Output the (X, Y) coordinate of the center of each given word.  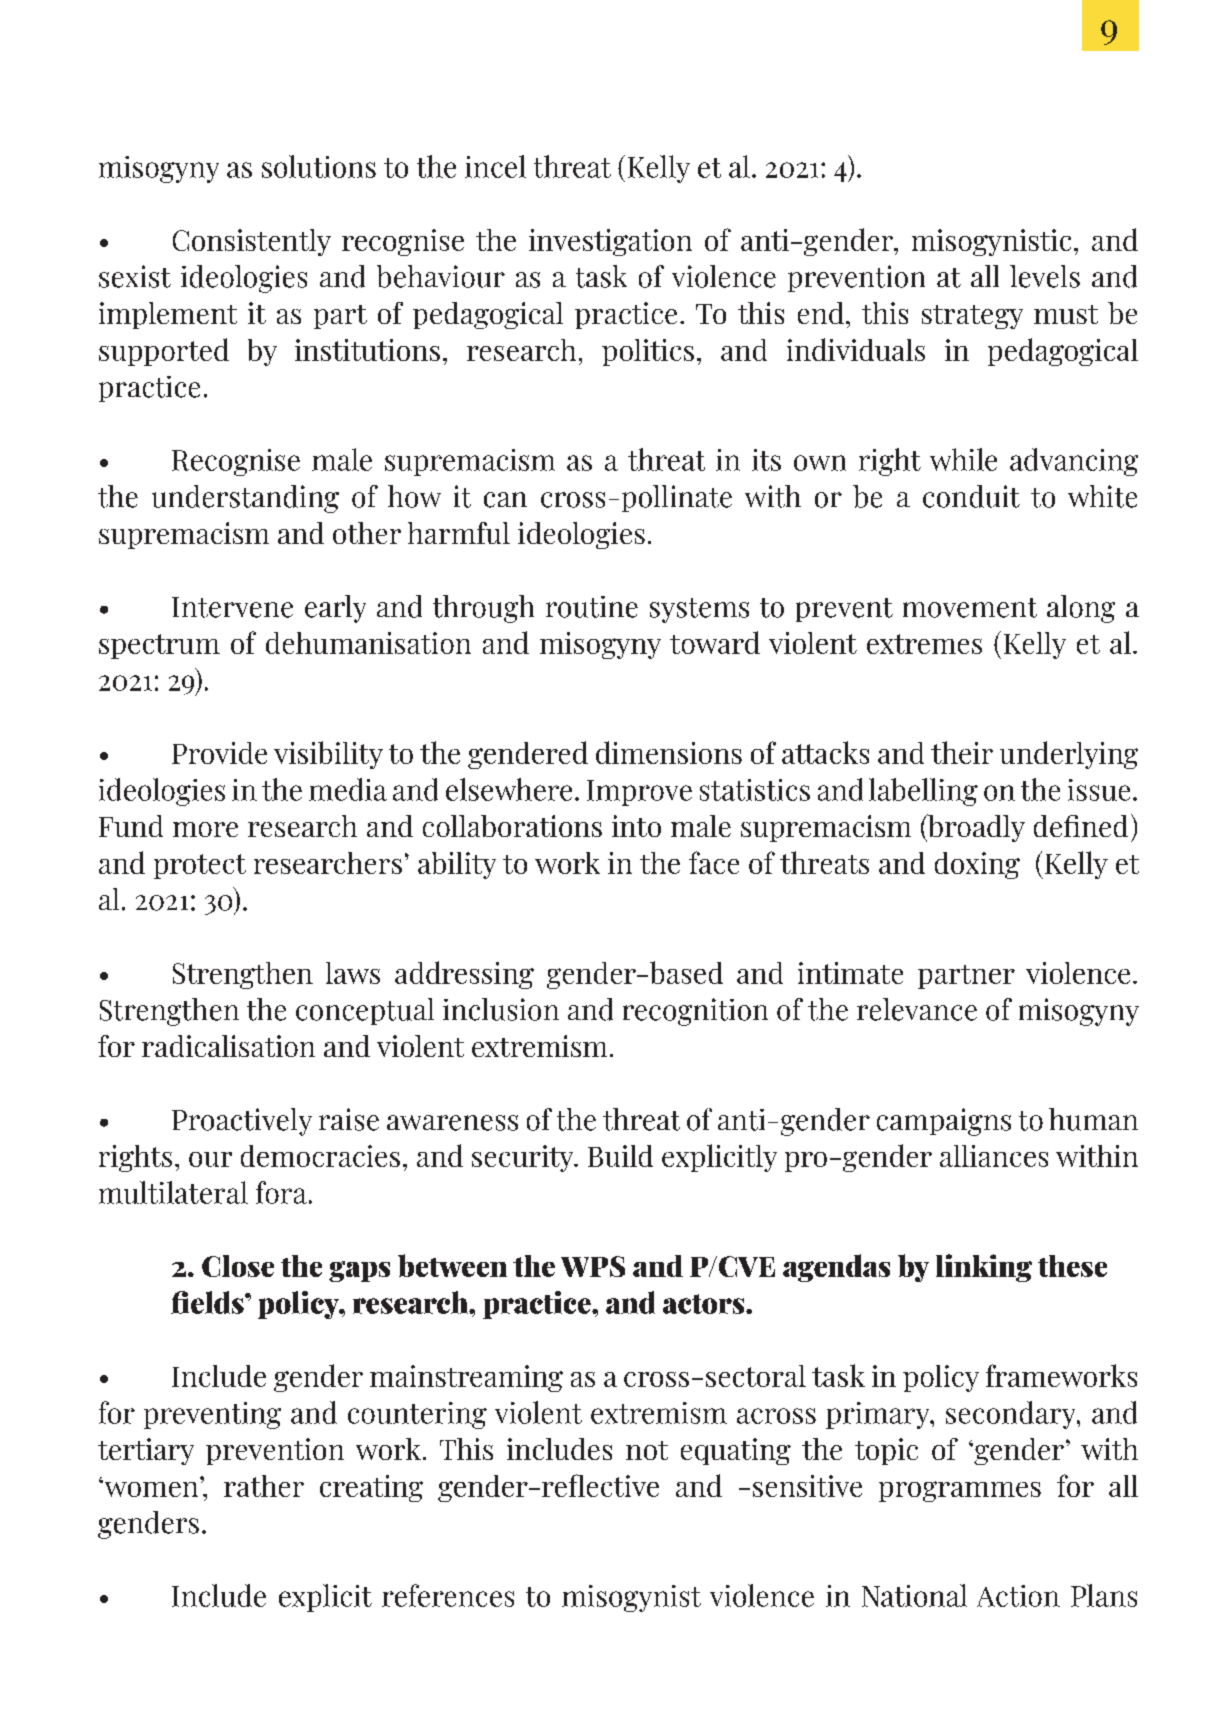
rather (264, 1486)
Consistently (252, 242)
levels (1045, 276)
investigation (610, 242)
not (647, 1450)
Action (1018, 1596)
